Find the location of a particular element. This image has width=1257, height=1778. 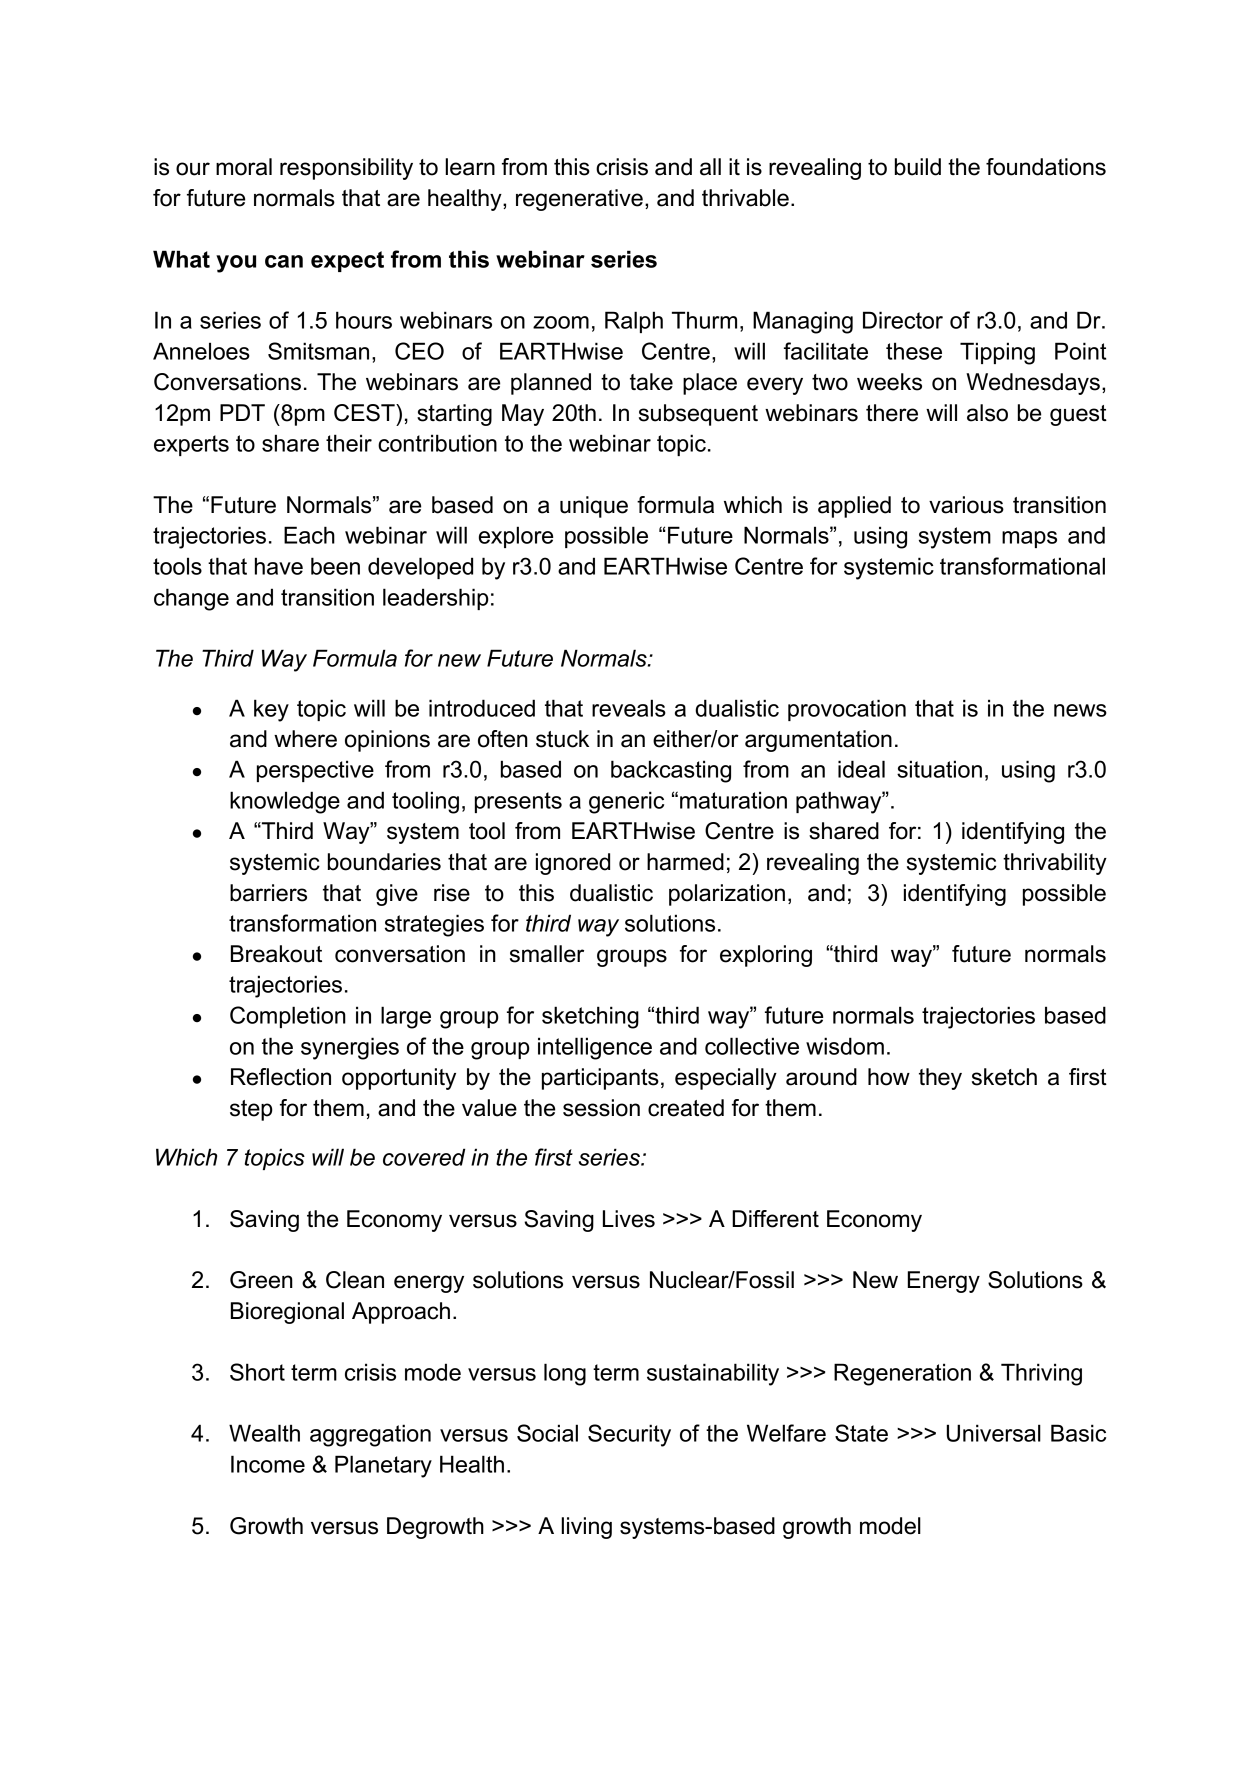

Universal is located at coordinates (994, 1433).
